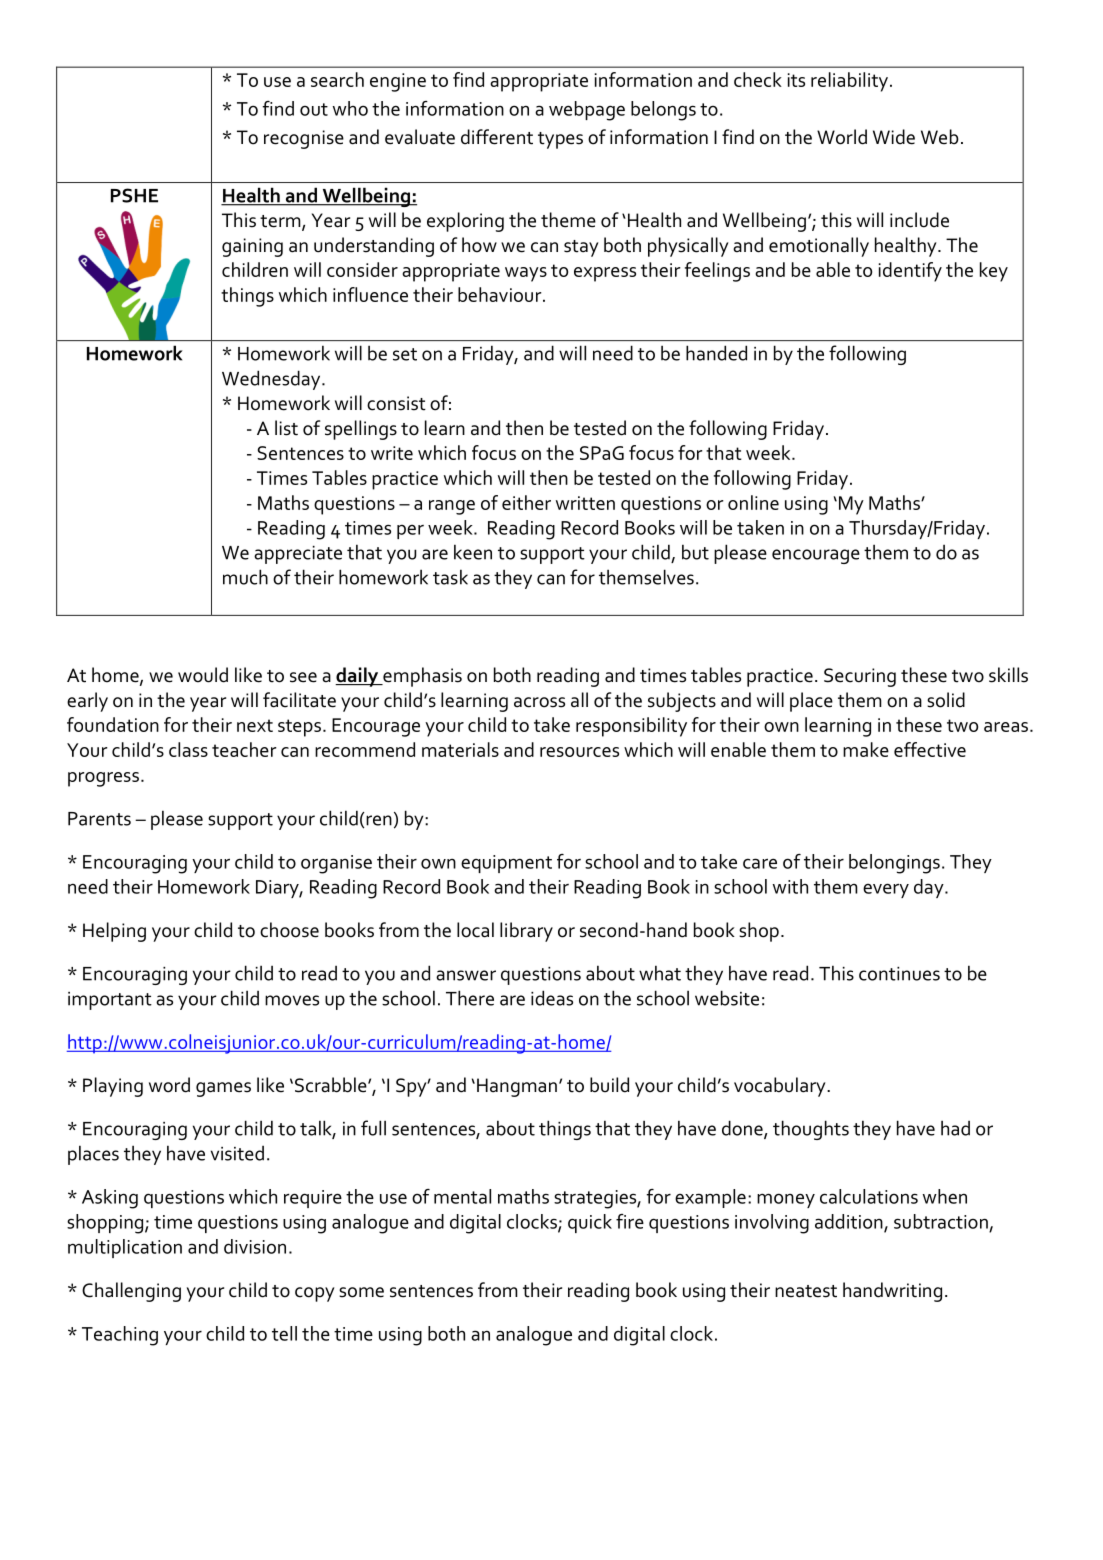 The width and height of the page is (1103, 1560). What do you see at coordinates (894, 137) in the page?
I see `Wide` at bounding box center [894, 137].
